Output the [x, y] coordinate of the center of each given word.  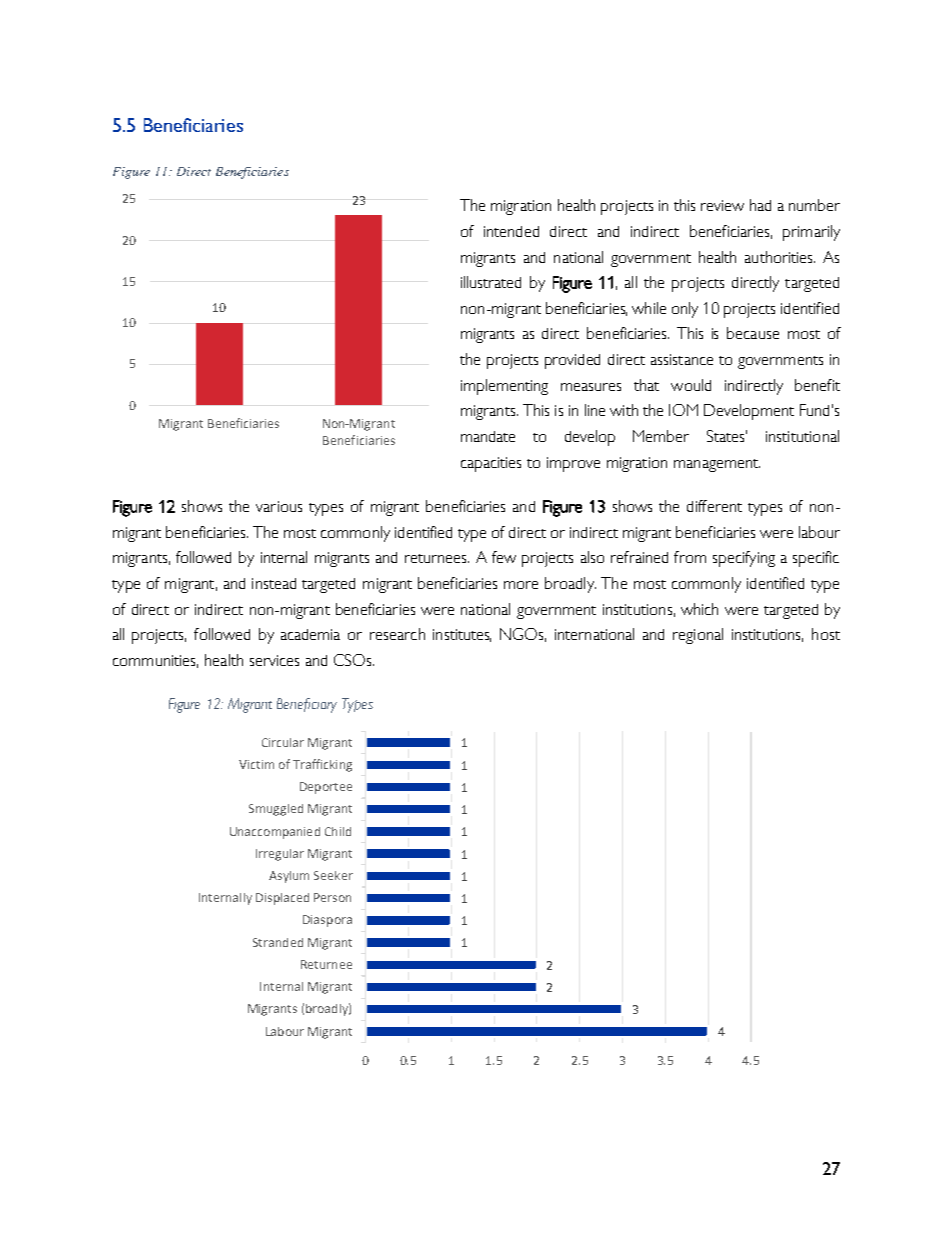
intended [511, 231]
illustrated [491, 282]
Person [332, 897]
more [521, 585]
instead [274, 583]
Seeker [333, 875]
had [760, 205]
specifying [744, 559]
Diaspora [327, 921]
